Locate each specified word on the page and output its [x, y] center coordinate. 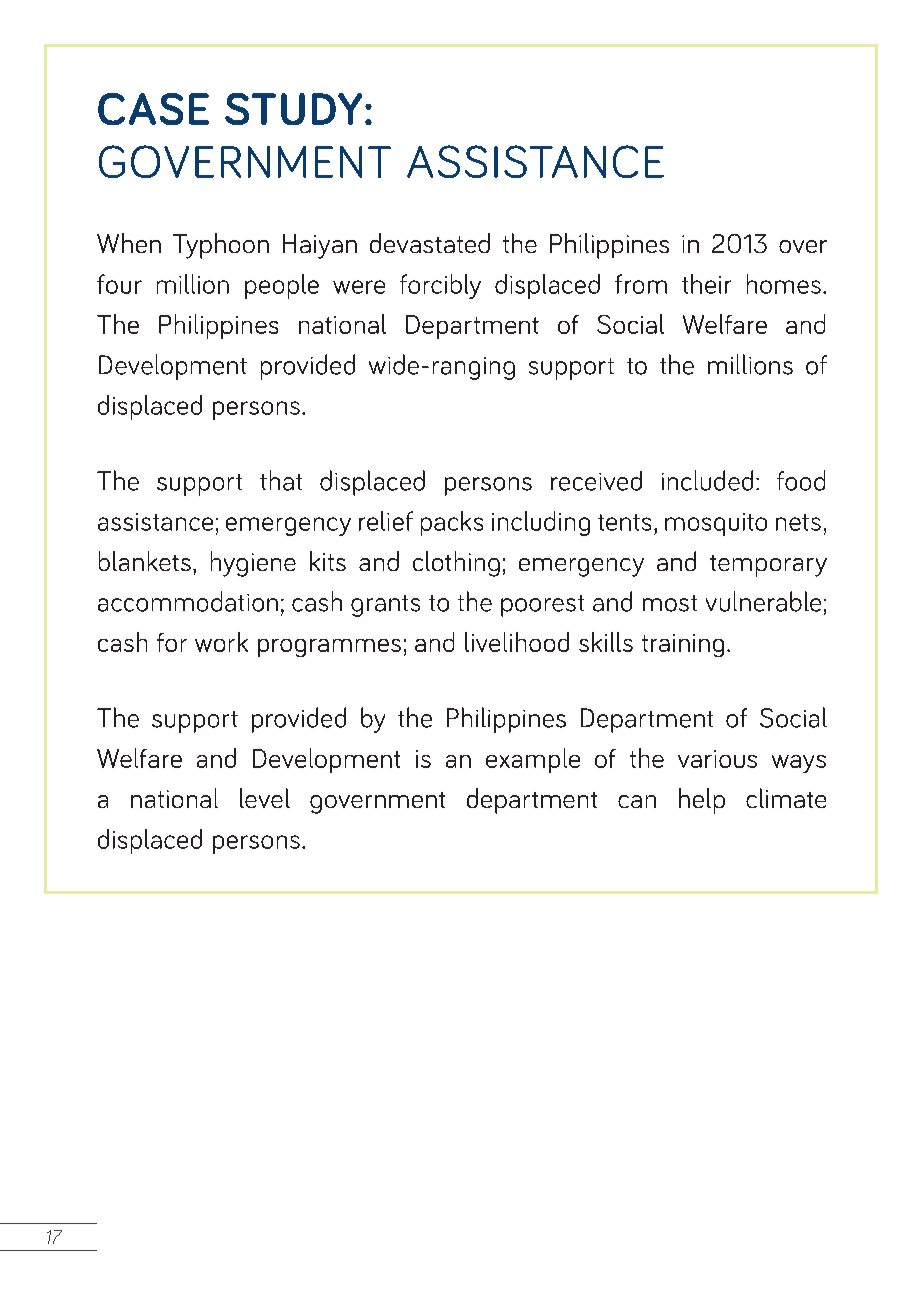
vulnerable [763, 601]
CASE [153, 109]
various [717, 759]
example [533, 760]
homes [784, 284]
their [706, 284]
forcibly [440, 286]
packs [452, 523]
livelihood [517, 642]
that [281, 480]
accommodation [188, 601]
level [265, 798]
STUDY [293, 109]
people [282, 286]
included [707, 480]
